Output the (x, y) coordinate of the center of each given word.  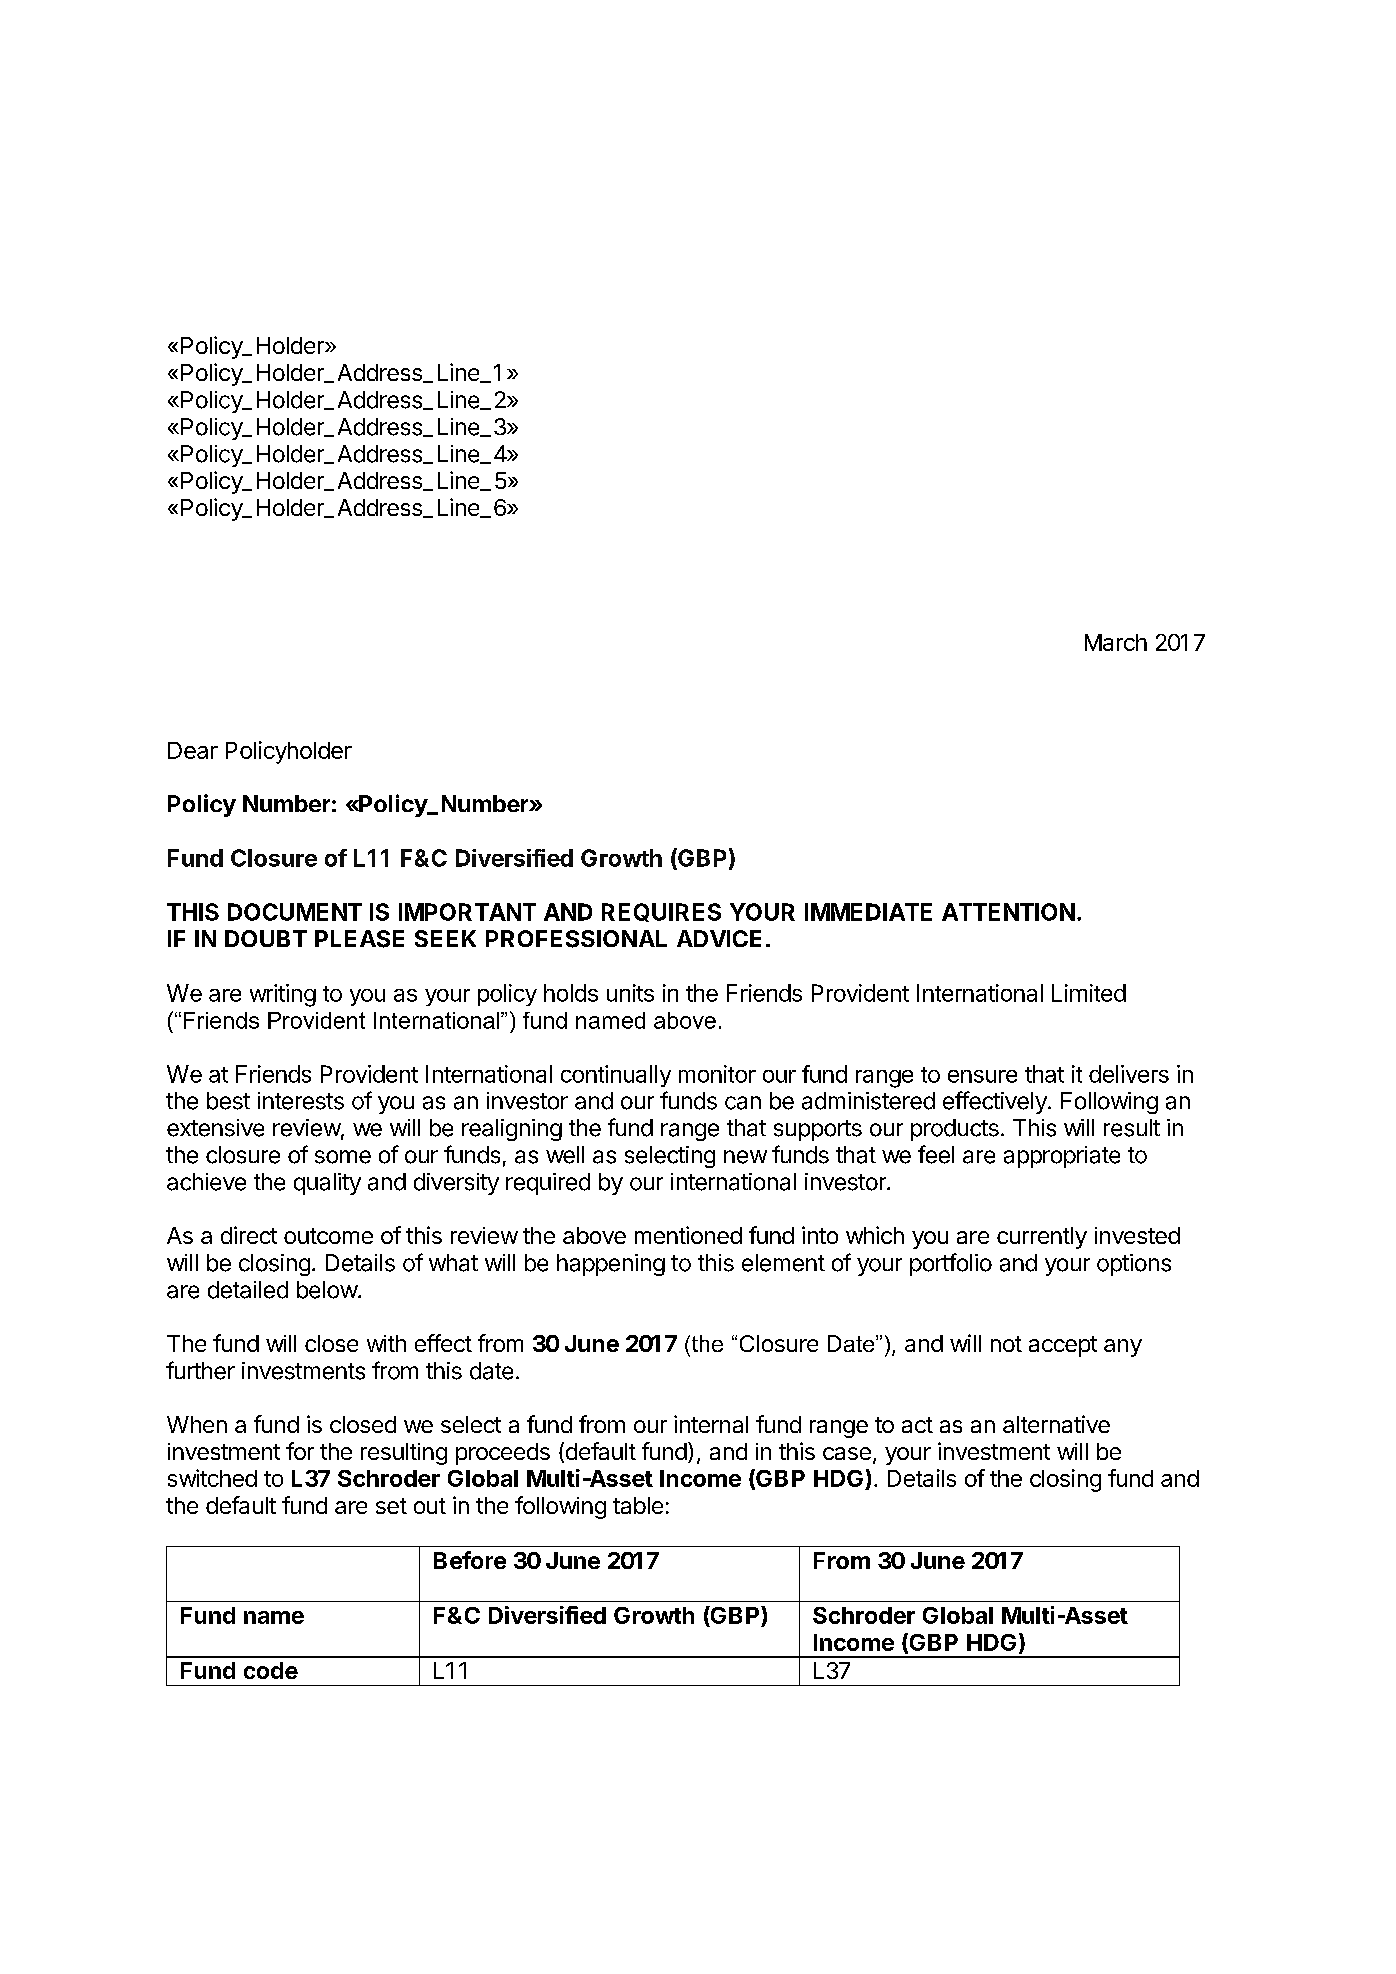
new (745, 1157)
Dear (193, 750)
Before (470, 1560)
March (1116, 642)
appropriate (1062, 1157)
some (343, 1157)
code (271, 1670)
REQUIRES (661, 912)
